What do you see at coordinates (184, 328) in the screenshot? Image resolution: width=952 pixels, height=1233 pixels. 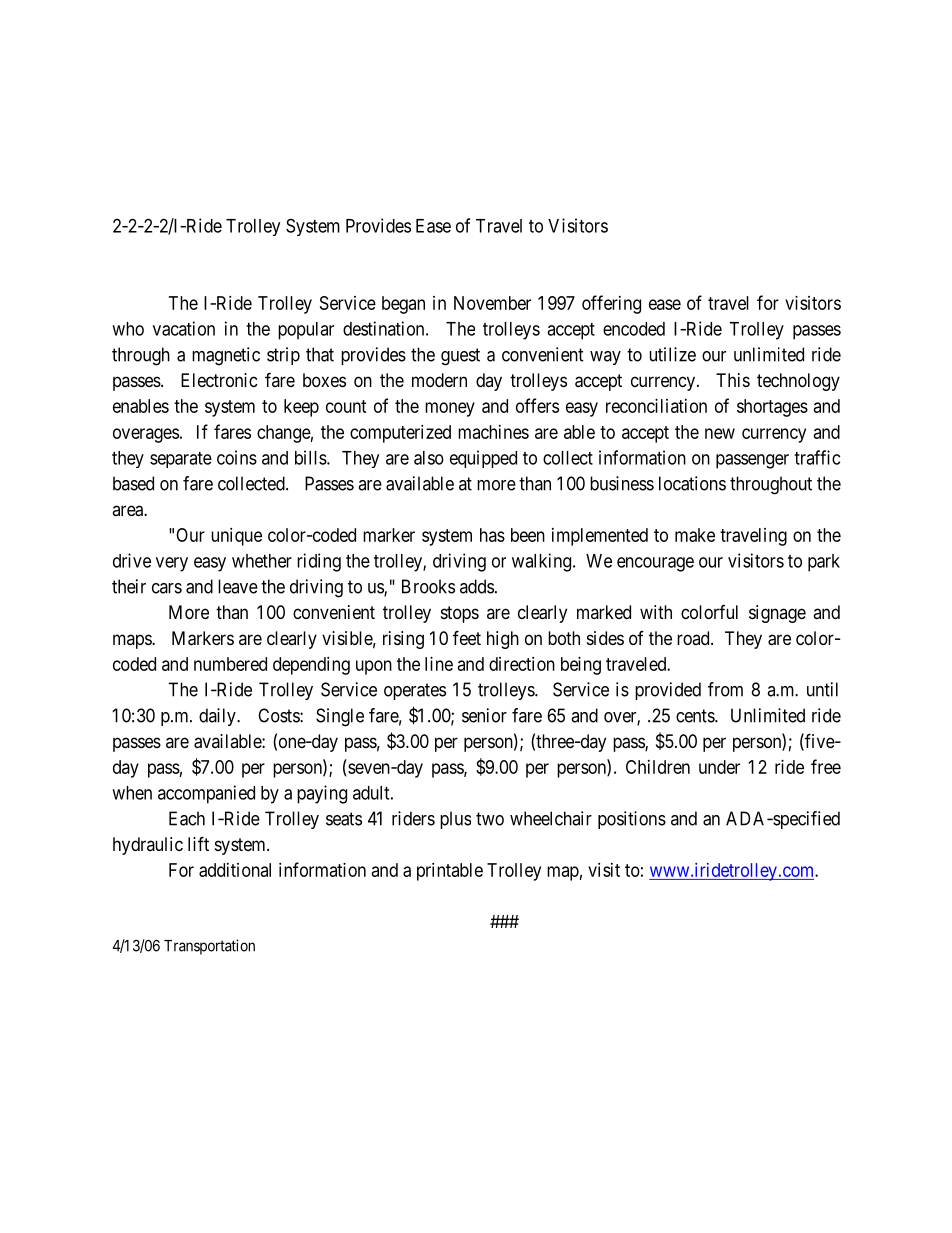 I see `vacation` at bounding box center [184, 328].
